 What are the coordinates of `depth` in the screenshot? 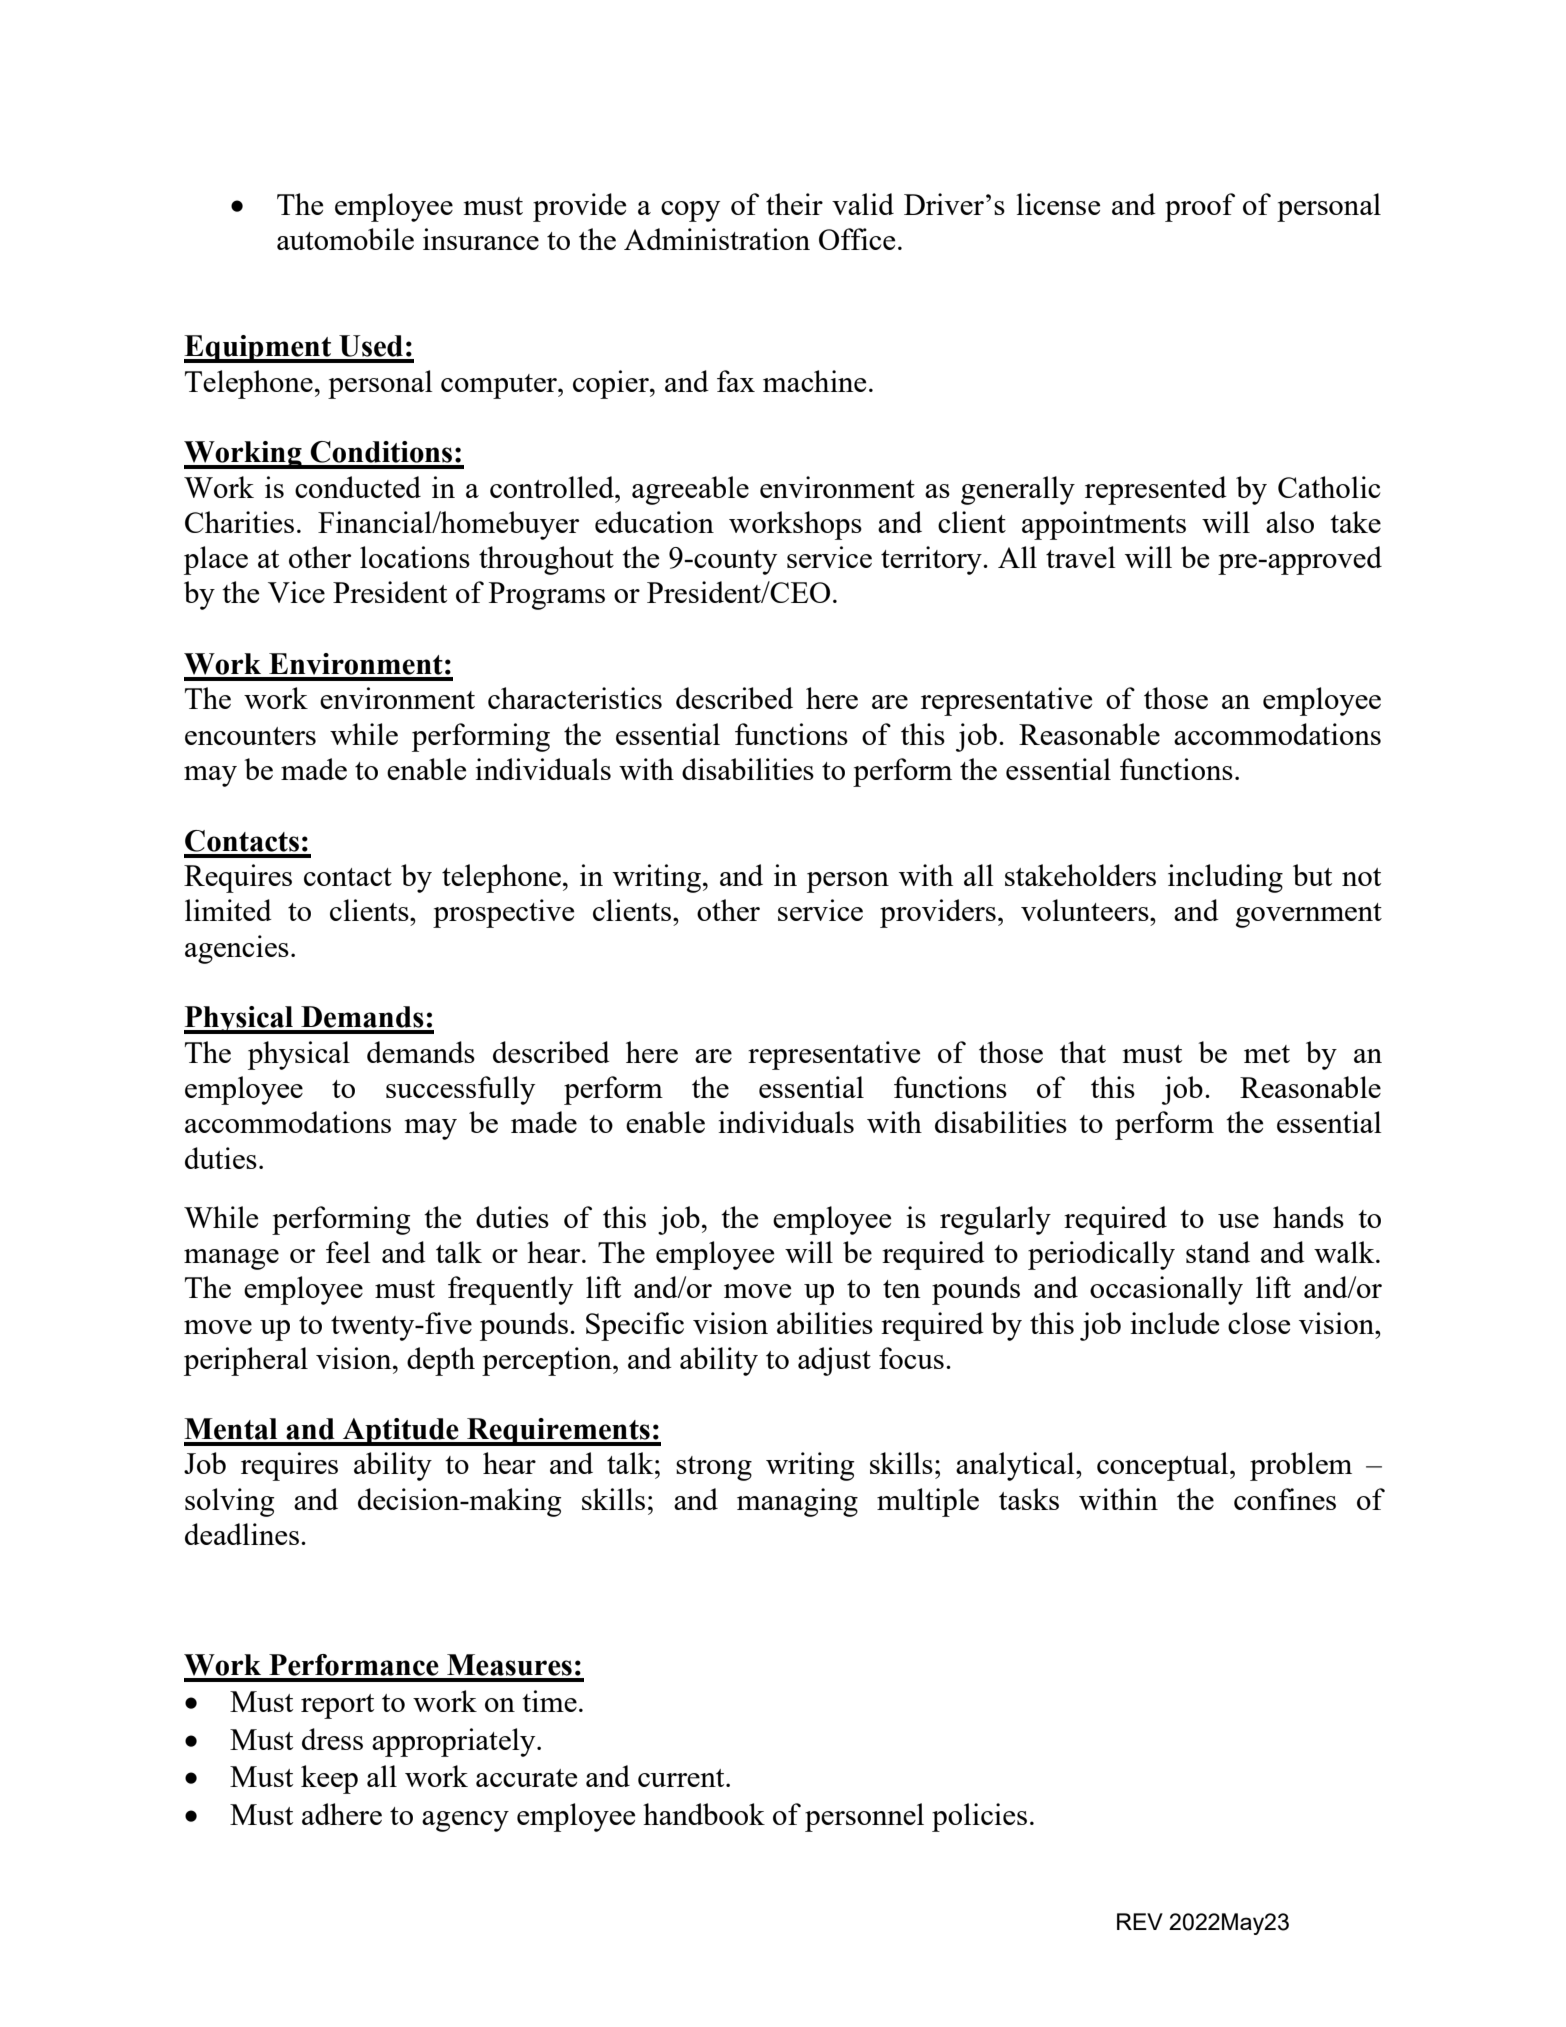 It's located at (441, 1361).
